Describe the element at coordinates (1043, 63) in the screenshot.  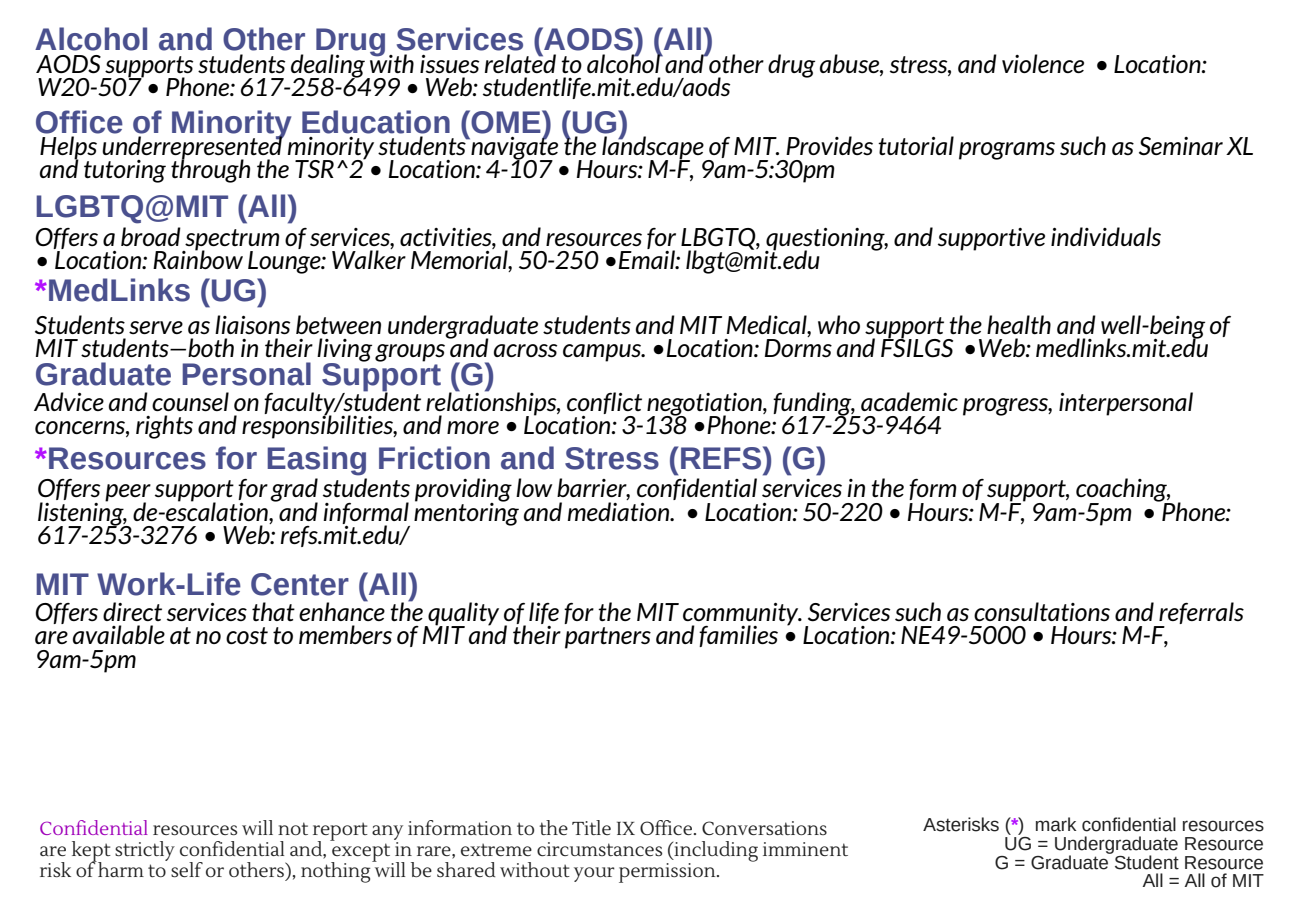
I see `violence` at that location.
